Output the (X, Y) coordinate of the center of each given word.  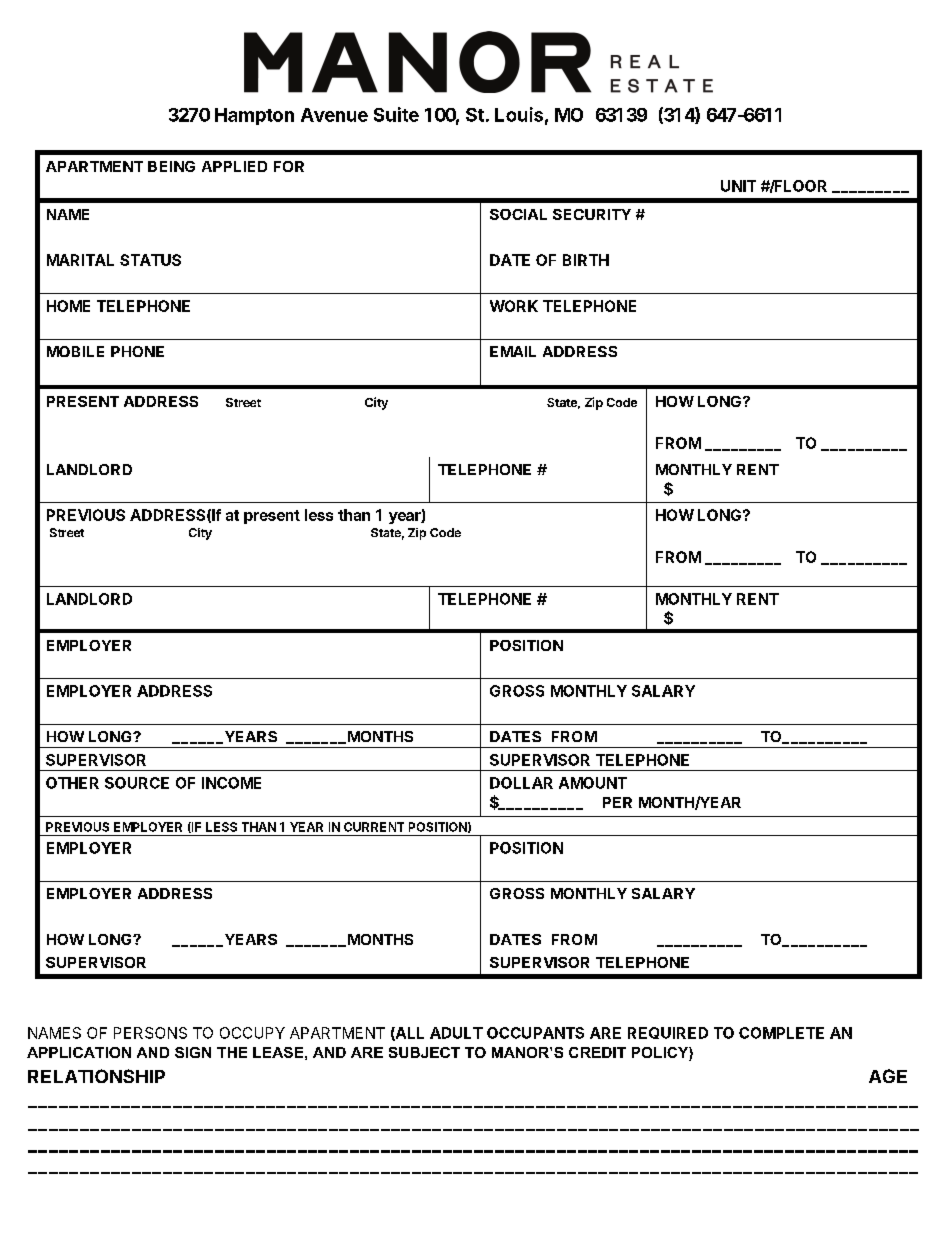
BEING (171, 166)
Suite (396, 114)
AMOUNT (593, 783)
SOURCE (137, 783)
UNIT (738, 186)
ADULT (456, 1033)
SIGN (193, 1052)
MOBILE (75, 351)
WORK (514, 306)
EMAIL (513, 351)
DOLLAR (521, 783)
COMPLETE (781, 1033)
